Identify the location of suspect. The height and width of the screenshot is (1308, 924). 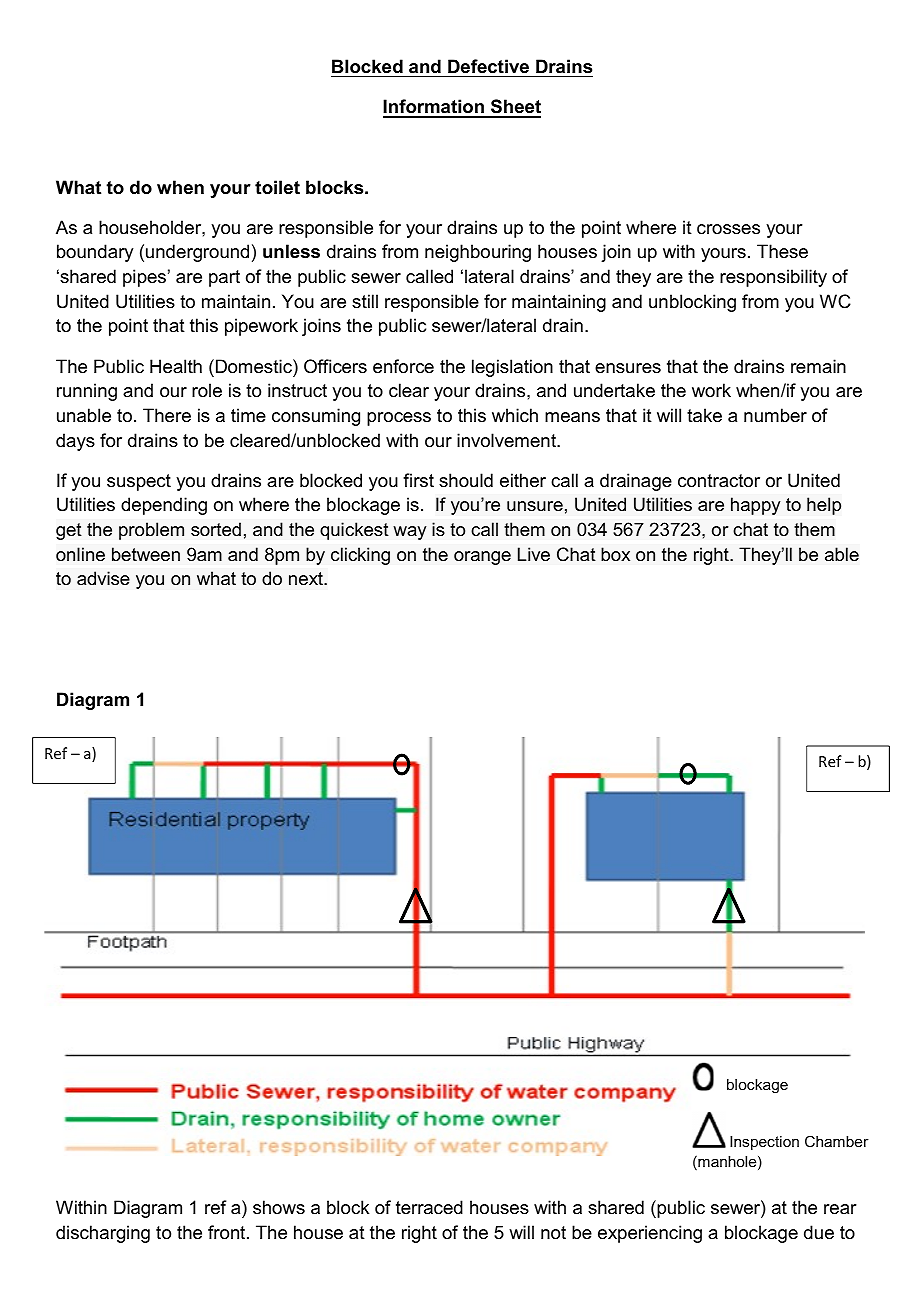
(139, 482).
